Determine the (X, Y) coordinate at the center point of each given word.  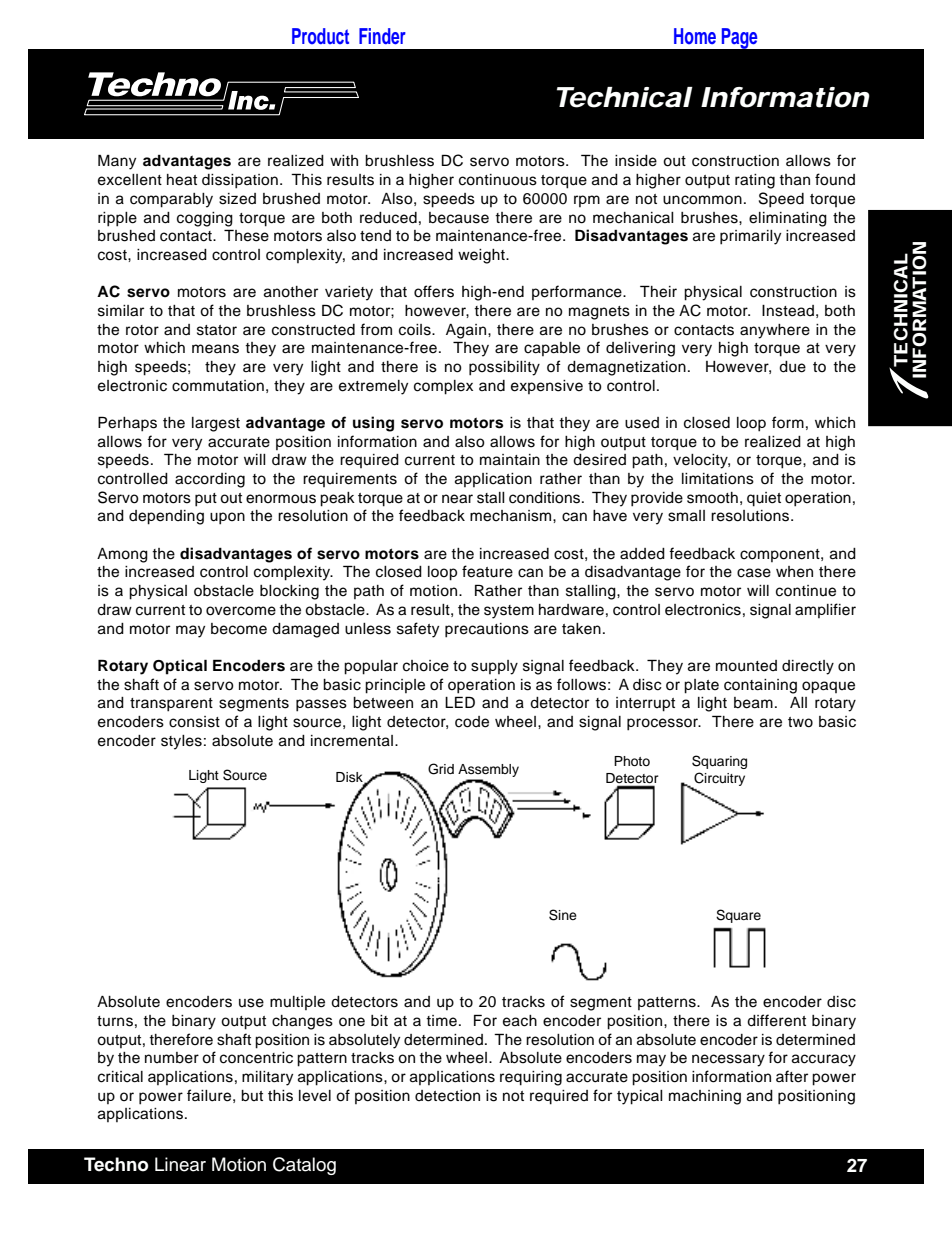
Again (466, 331)
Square (738, 916)
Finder (382, 36)
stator (217, 330)
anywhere (775, 331)
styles (181, 742)
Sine (563, 915)
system (509, 612)
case (754, 573)
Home (695, 36)
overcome (241, 611)
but (252, 1096)
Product (320, 36)
